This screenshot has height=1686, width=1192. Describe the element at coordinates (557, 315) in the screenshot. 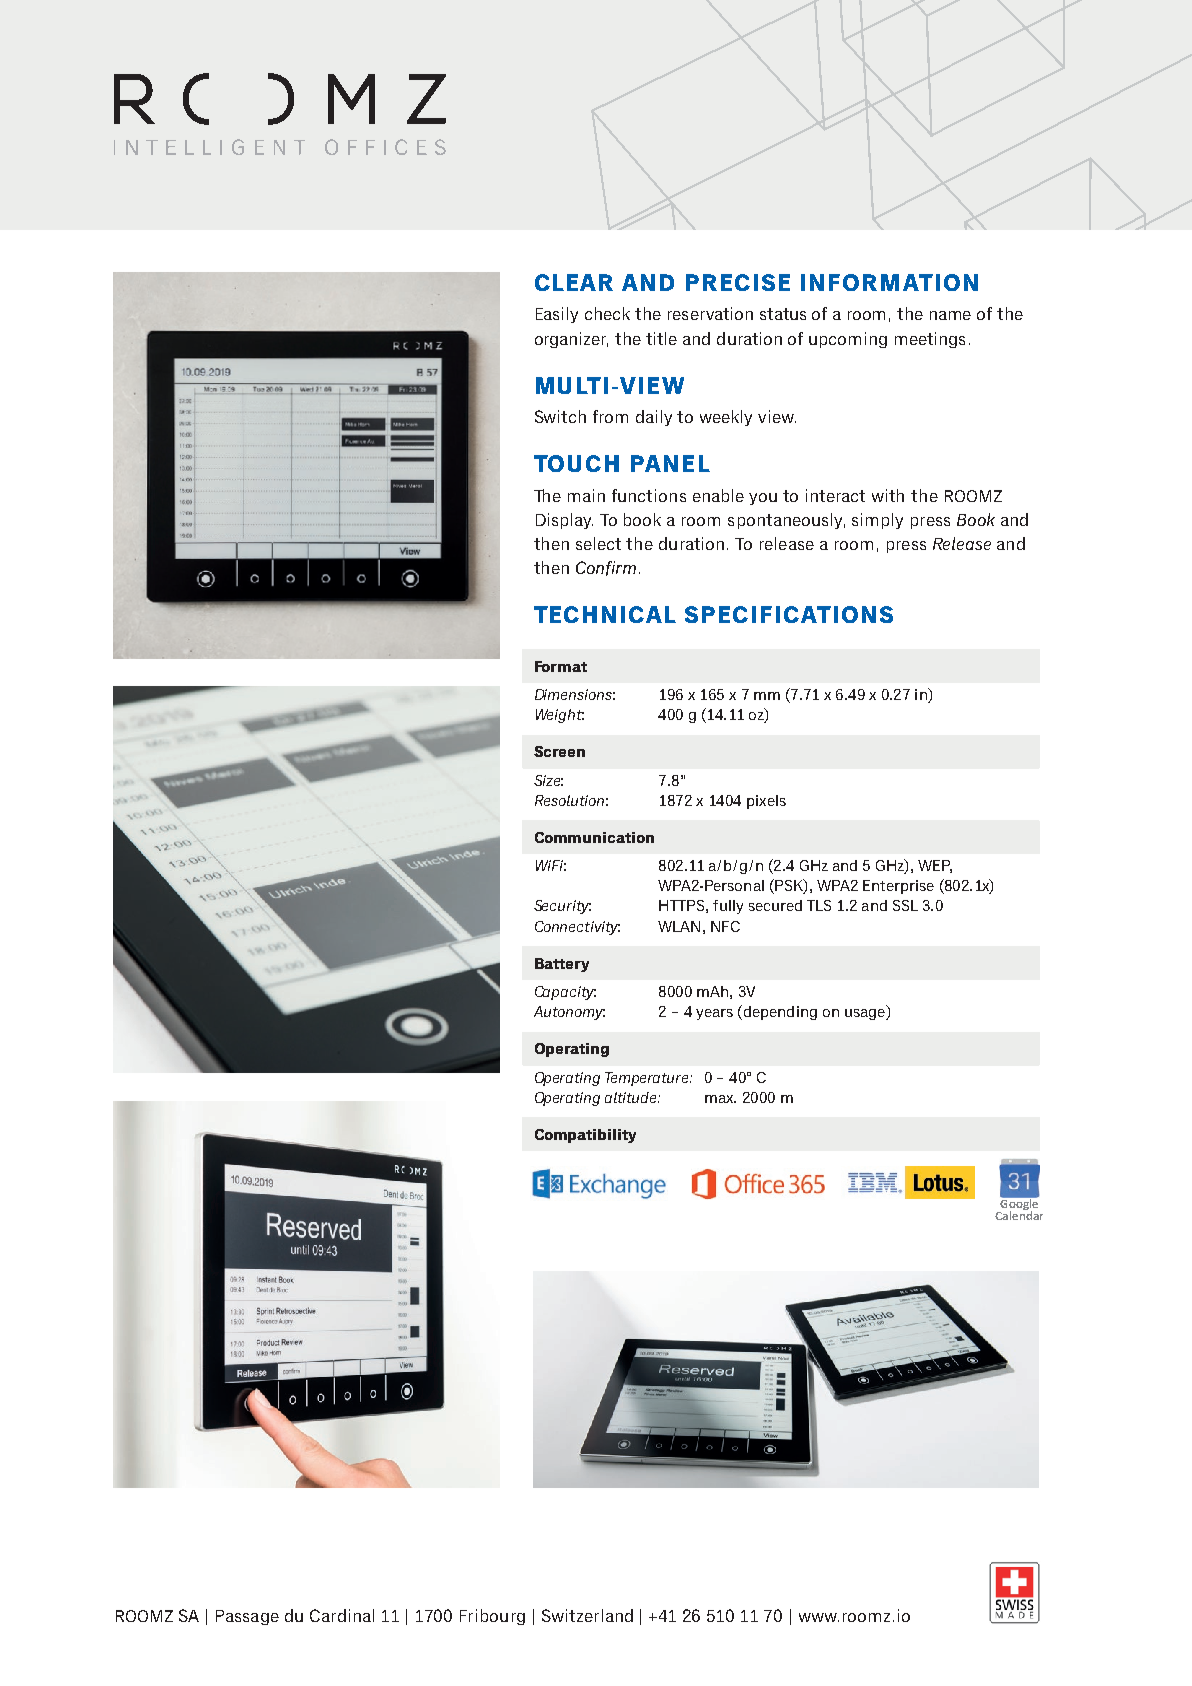

I see `Easily` at that location.
